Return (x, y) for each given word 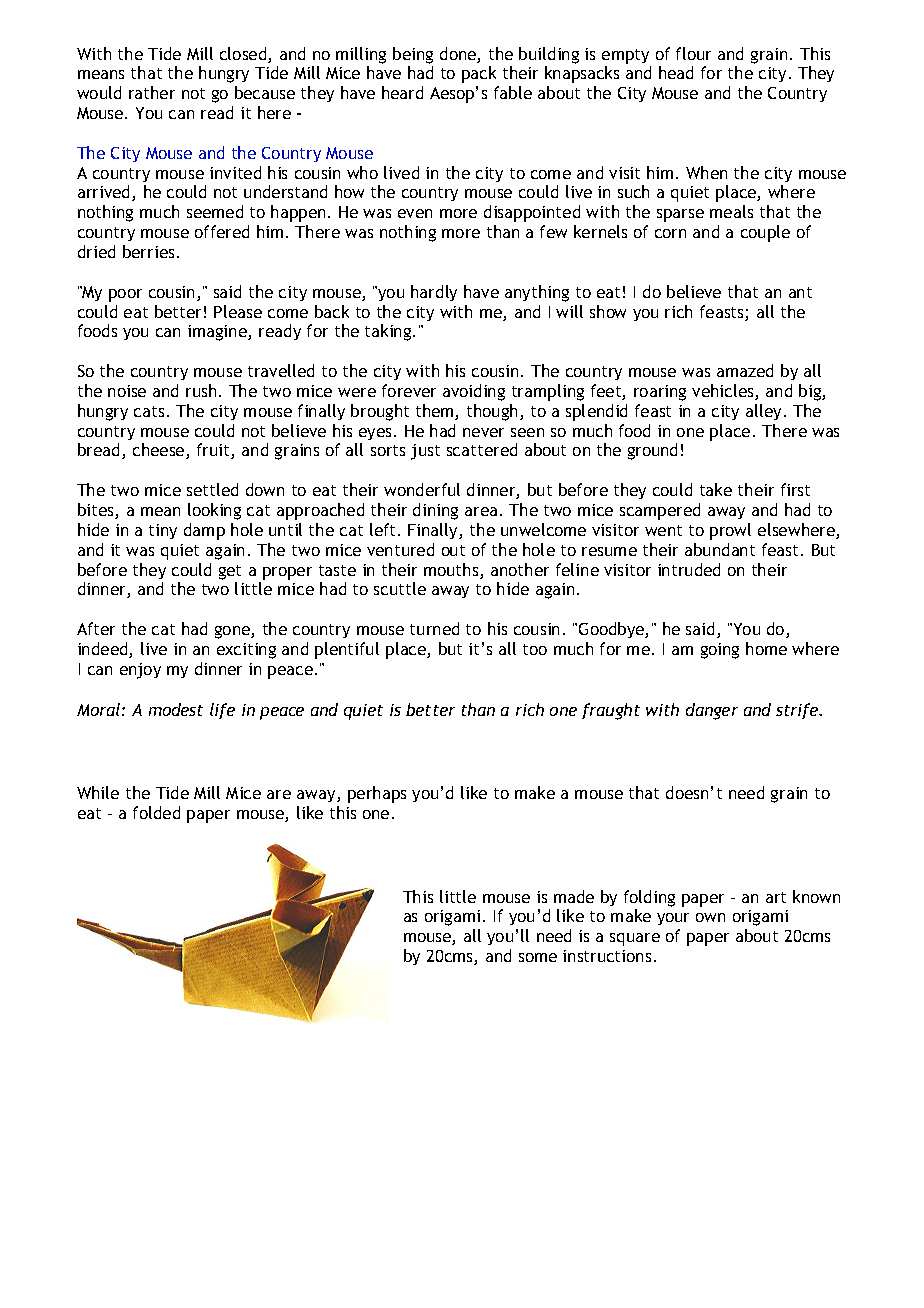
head (676, 72)
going (720, 651)
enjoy (140, 671)
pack (479, 74)
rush (201, 390)
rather (152, 92)
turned (434, 628)
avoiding (474, 392)
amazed (745, 370)
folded (156, 812)
